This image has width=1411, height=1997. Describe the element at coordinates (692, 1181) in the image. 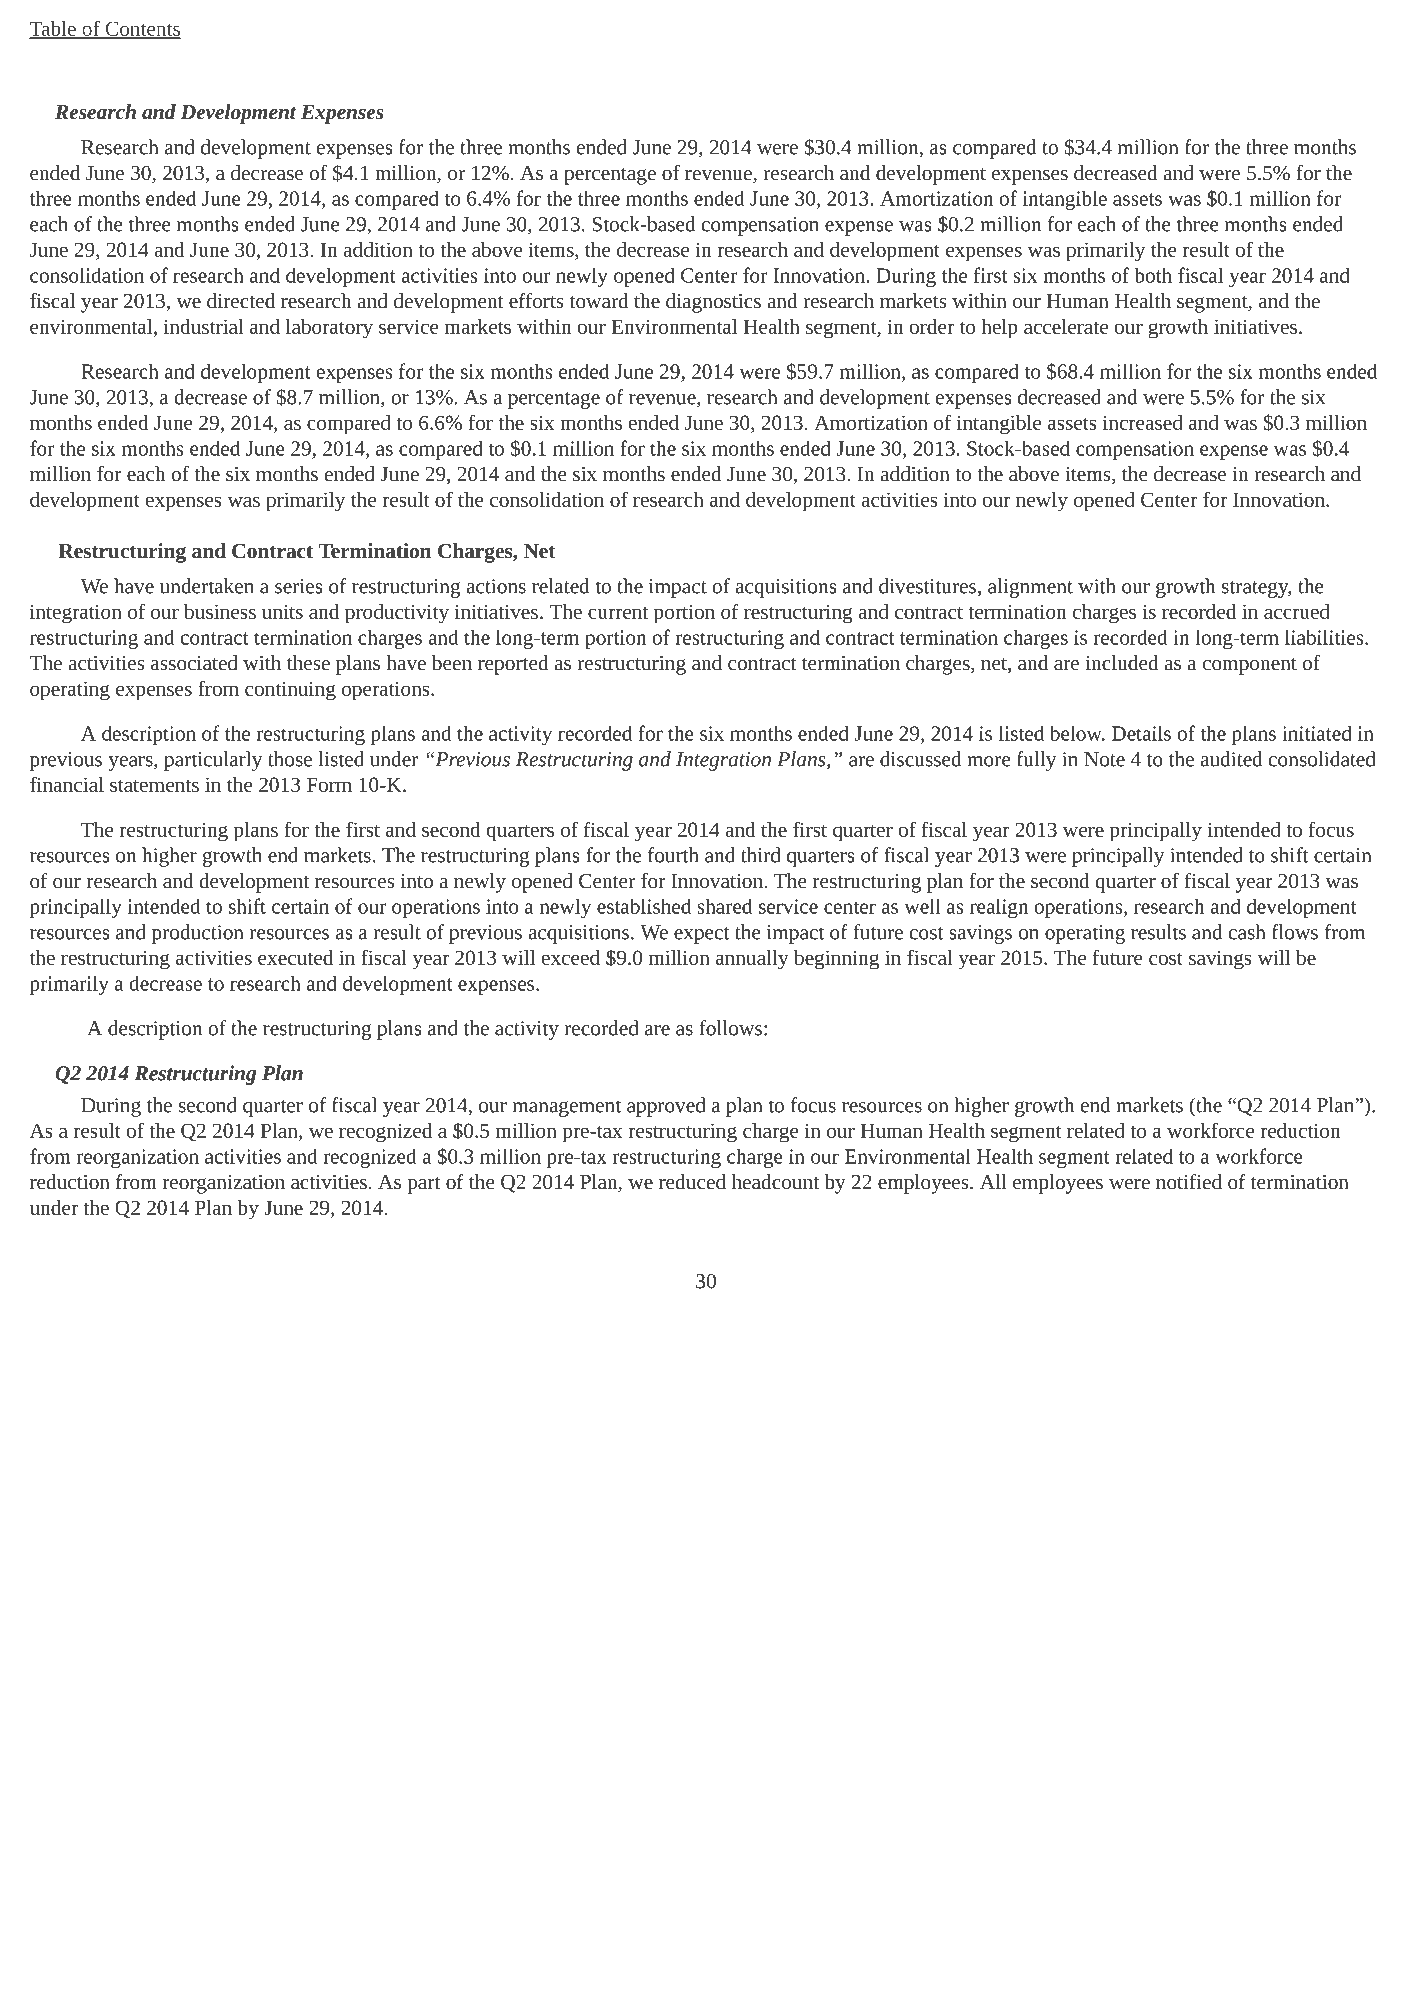

I see `reduced` at that location.
